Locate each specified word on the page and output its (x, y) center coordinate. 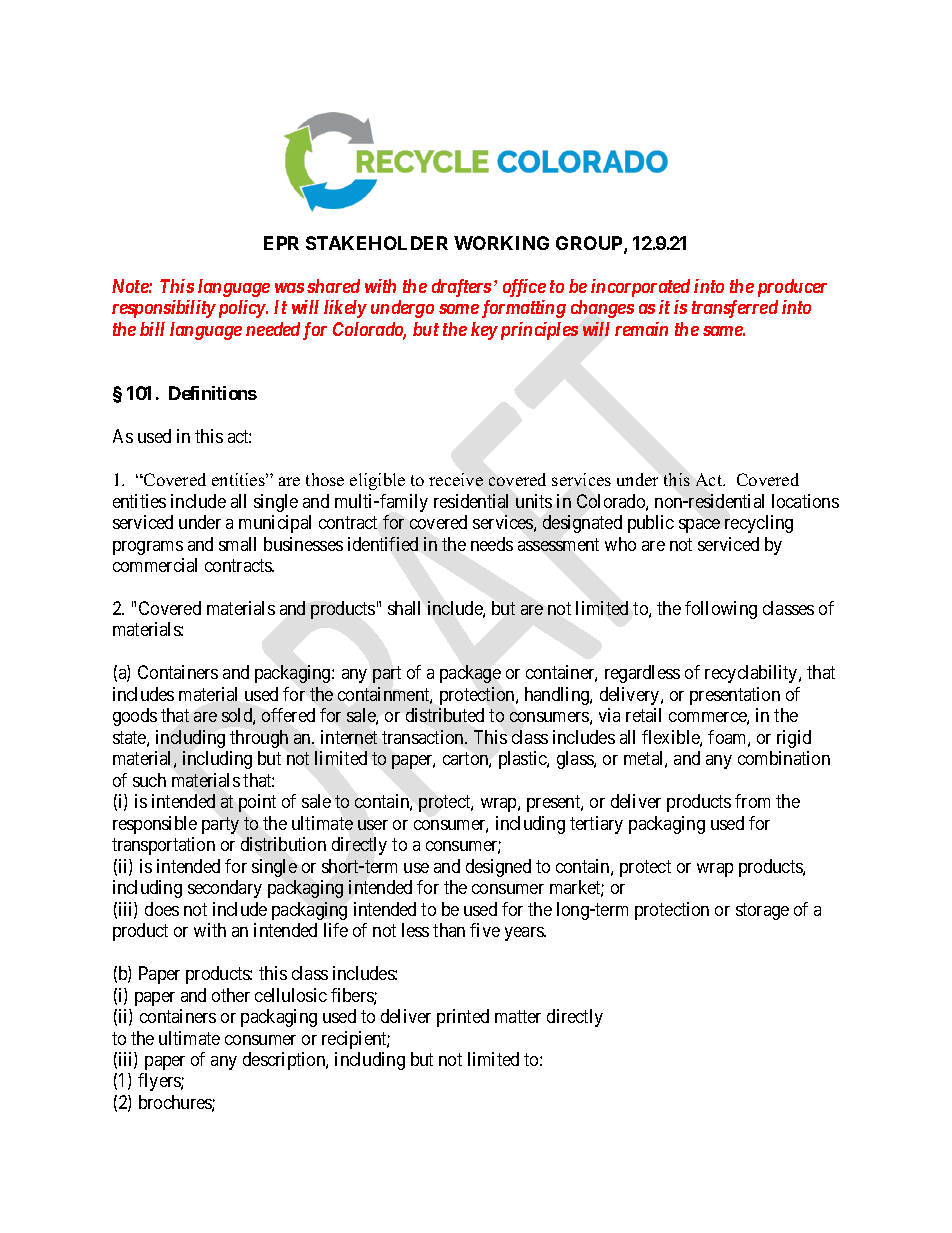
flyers (160, 1082)
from (752, 801)
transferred (735, 309)
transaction (424, 737)
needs (492, 544)
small (237, 544)
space (699, 526)
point (257, 803)
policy (241, 309)
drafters (461, 288)
